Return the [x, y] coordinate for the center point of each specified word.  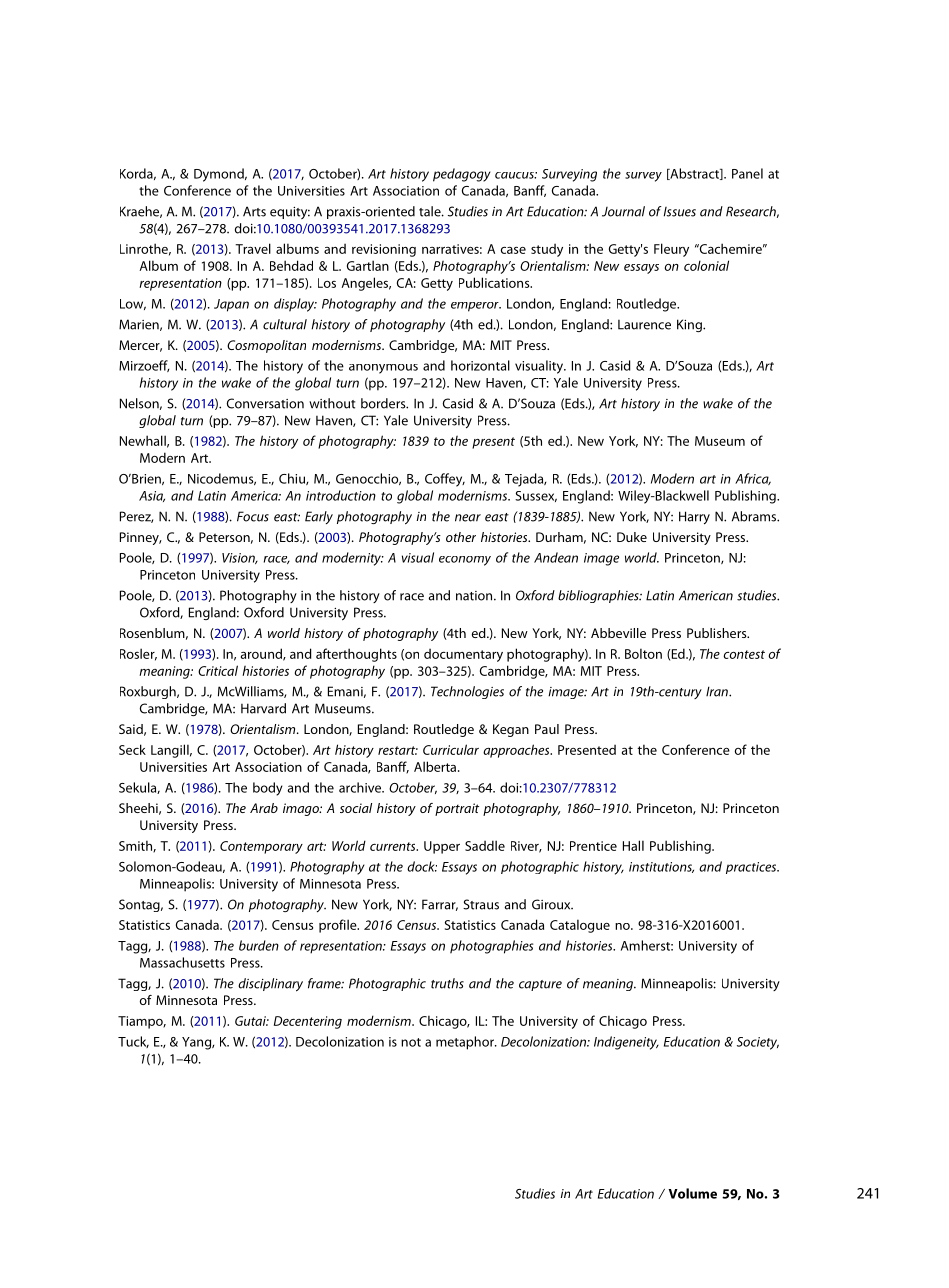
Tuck [133, 1042]
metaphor [466, 1043]
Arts [254, 211]
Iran [718, 691]
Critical [218, 670]
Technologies [467, 692]
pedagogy [462, 175]
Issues [680, 212]
